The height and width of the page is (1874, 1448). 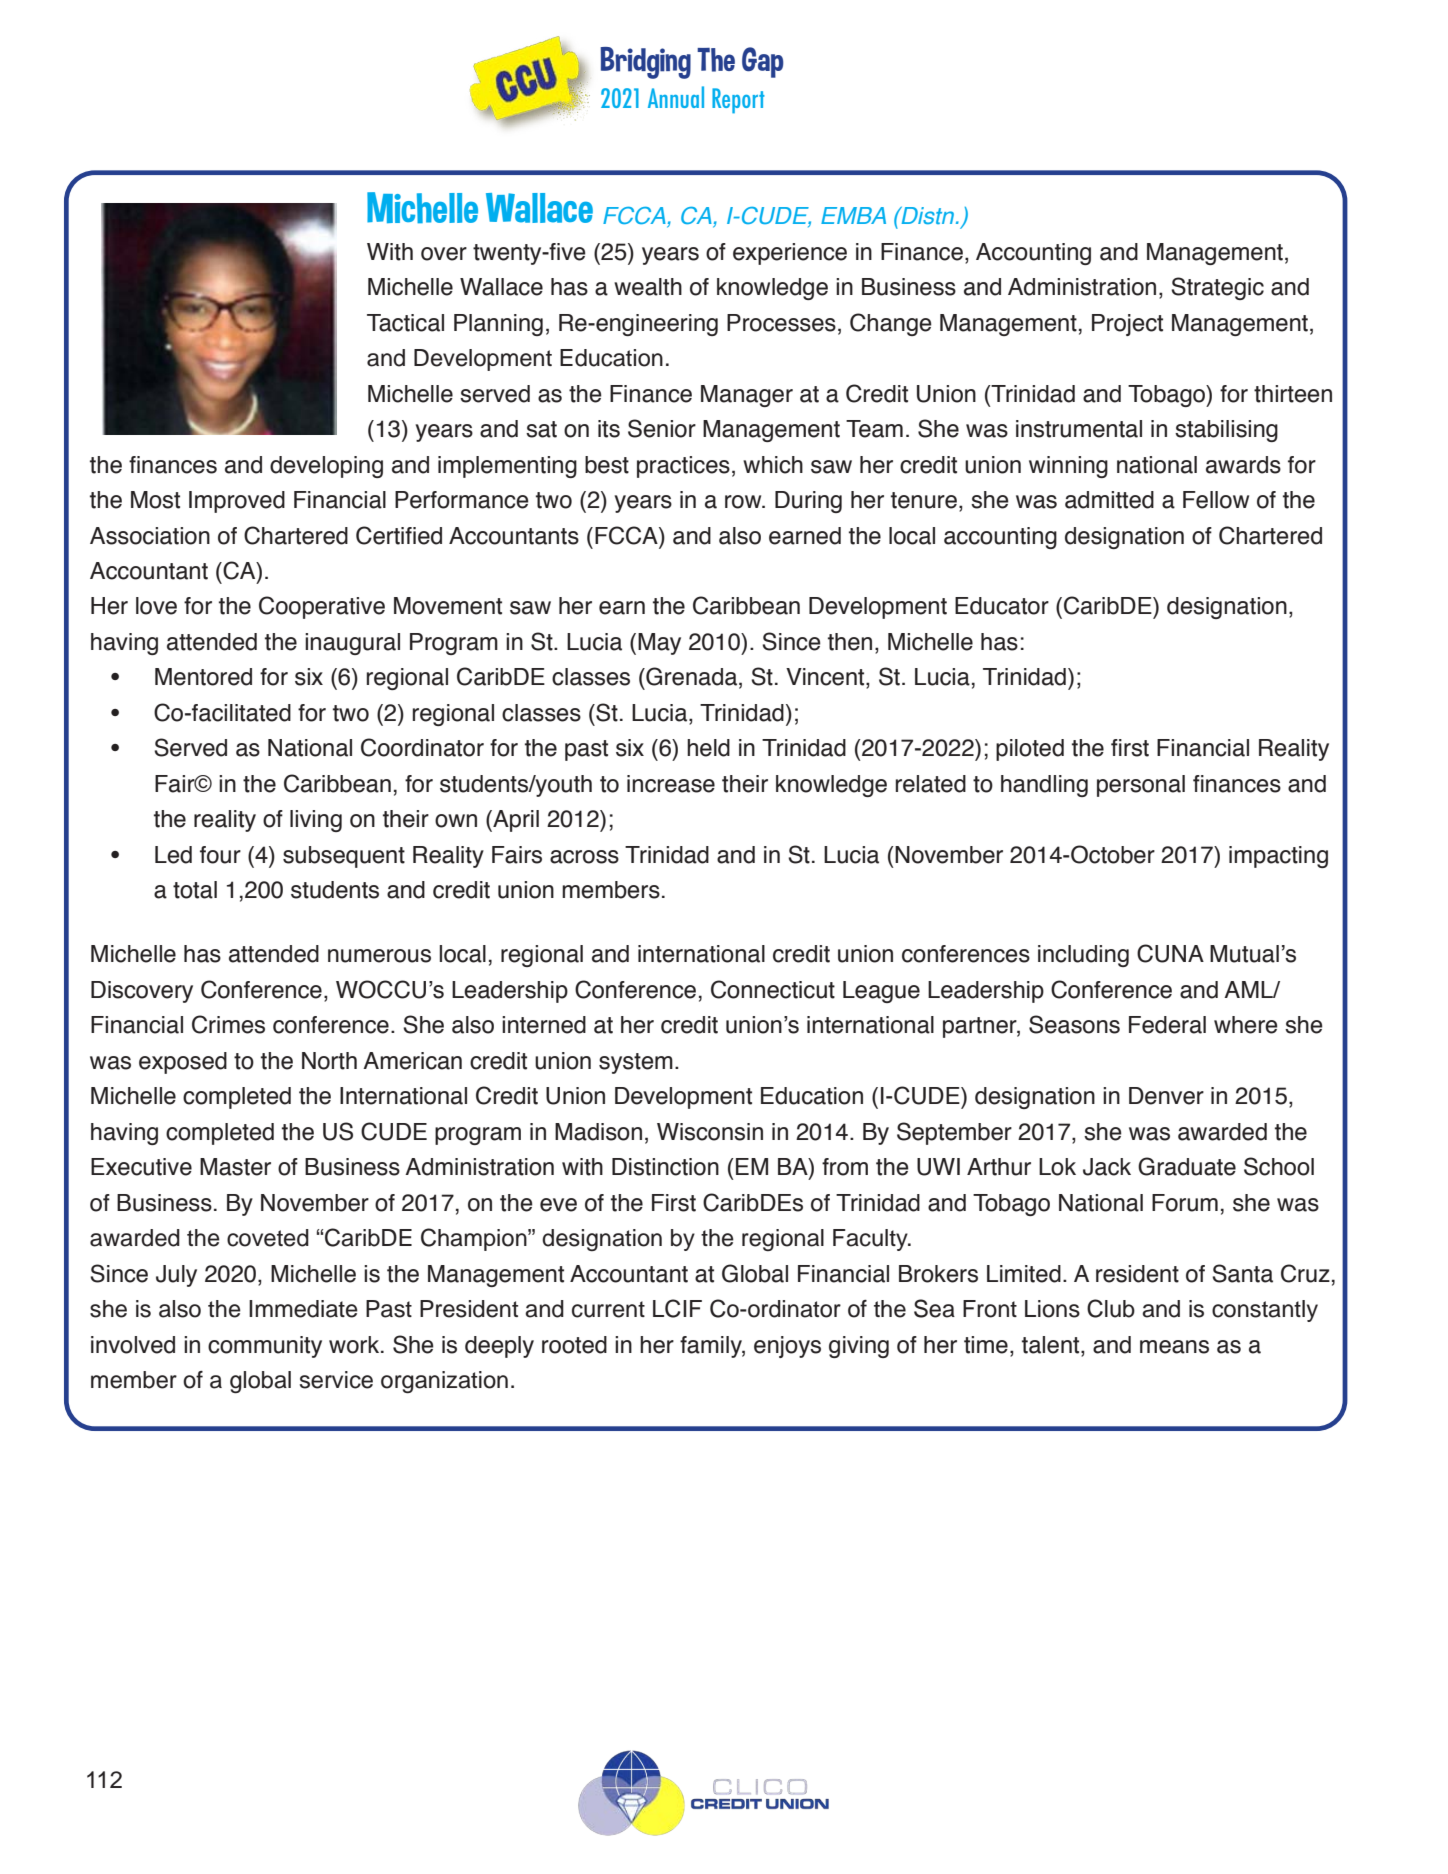 I want to click on Bridging, so click(x=645, y=63).
